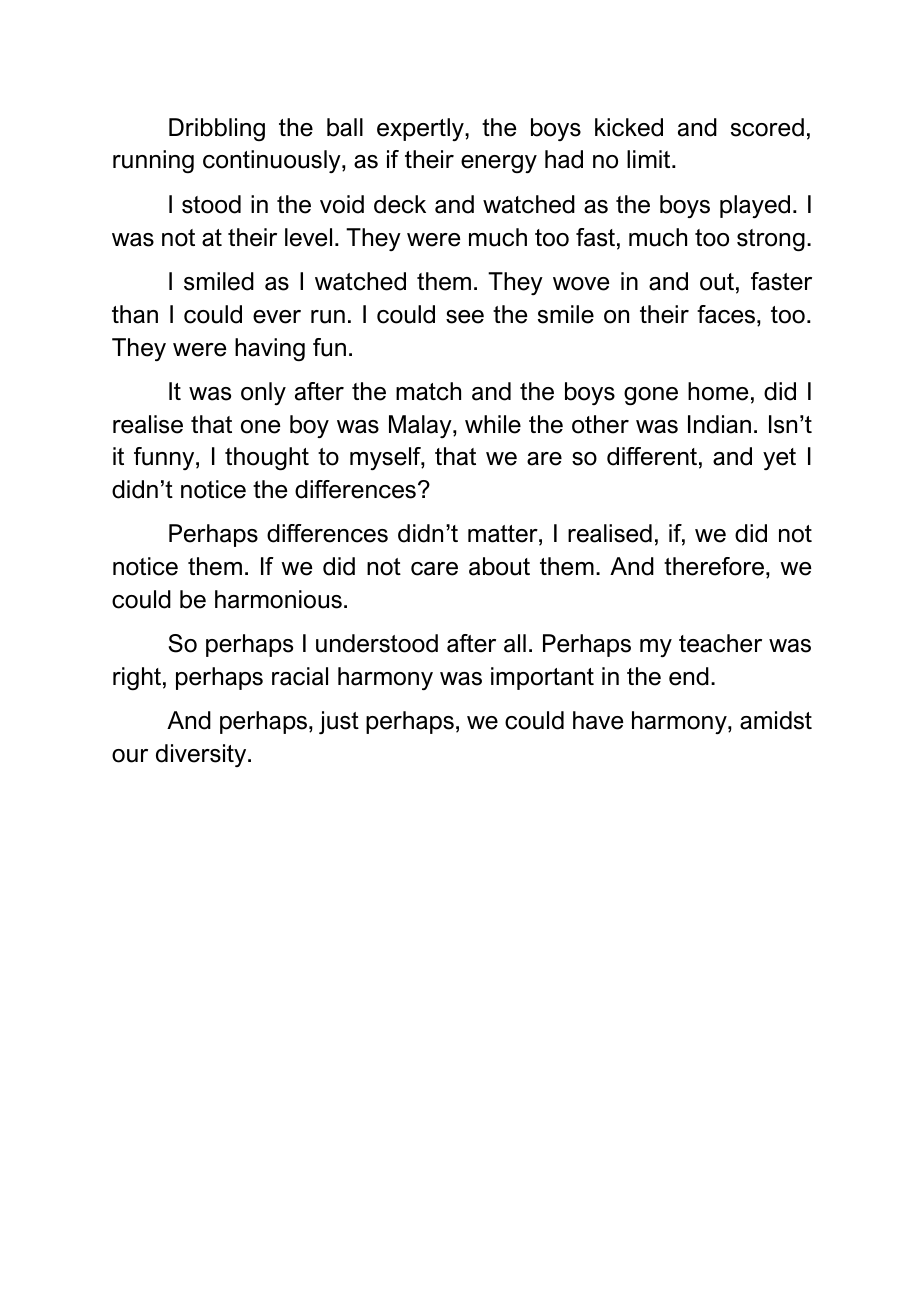  Describe the element at coordinates (650, 159) in the page. I see `limit` at that location.
